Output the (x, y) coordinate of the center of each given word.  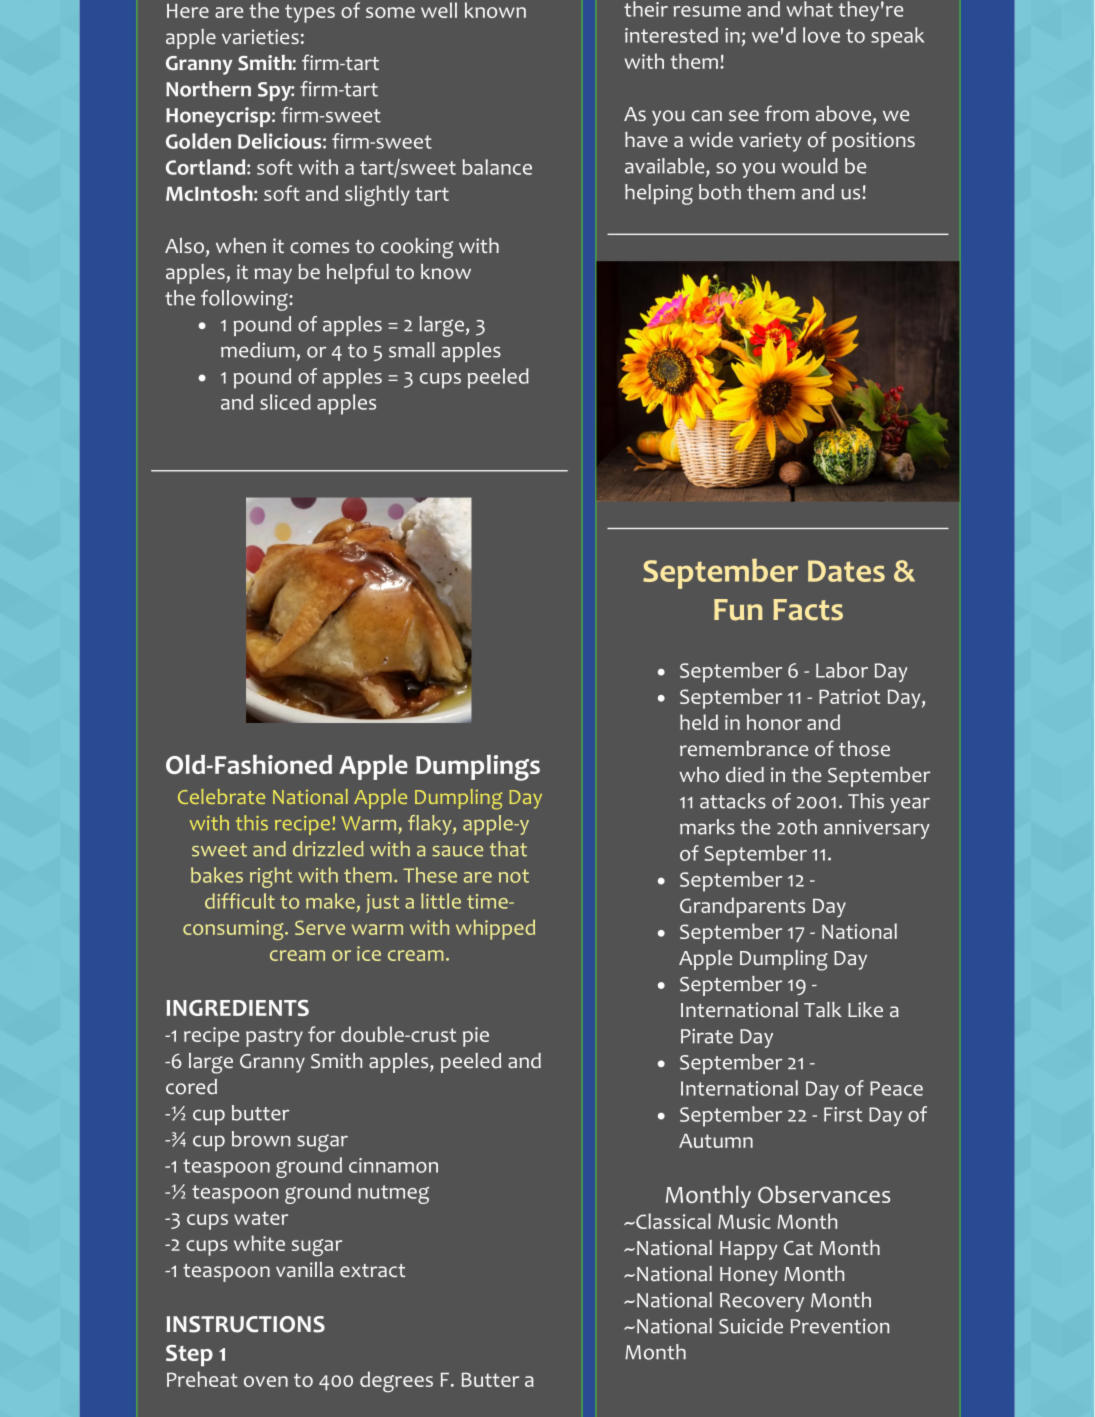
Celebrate (221, 796)
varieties (260, 36)
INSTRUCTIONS (246, 1324)
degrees (396, 1381)
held (699, 722)
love (821, 35)
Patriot (849, 696)
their (646, 9)
